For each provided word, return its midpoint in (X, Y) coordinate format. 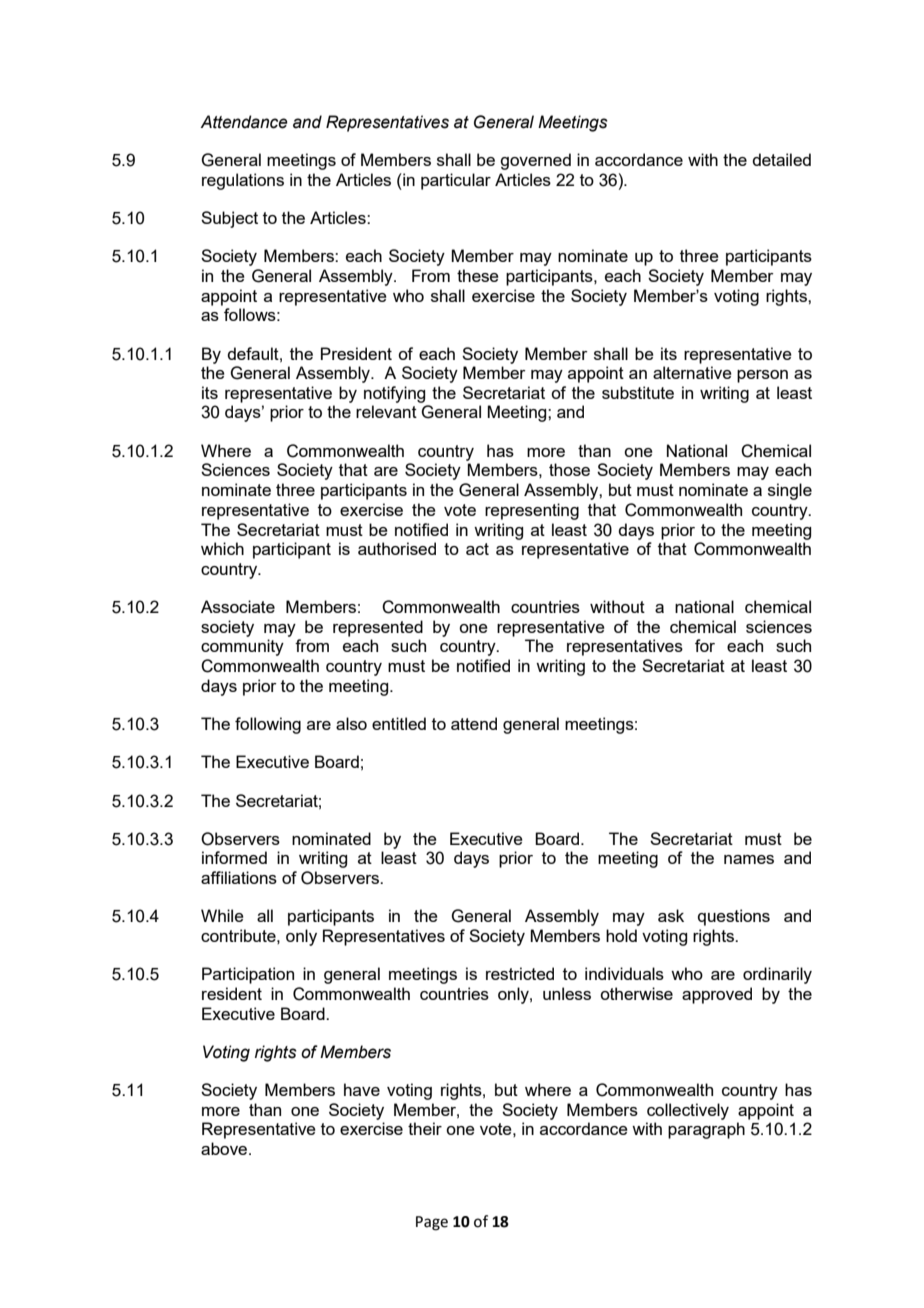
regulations (243, 181)
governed (535, 161)
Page (432, 1223)
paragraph (706, 1130)
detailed (781, 159)
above (225, 1148)
